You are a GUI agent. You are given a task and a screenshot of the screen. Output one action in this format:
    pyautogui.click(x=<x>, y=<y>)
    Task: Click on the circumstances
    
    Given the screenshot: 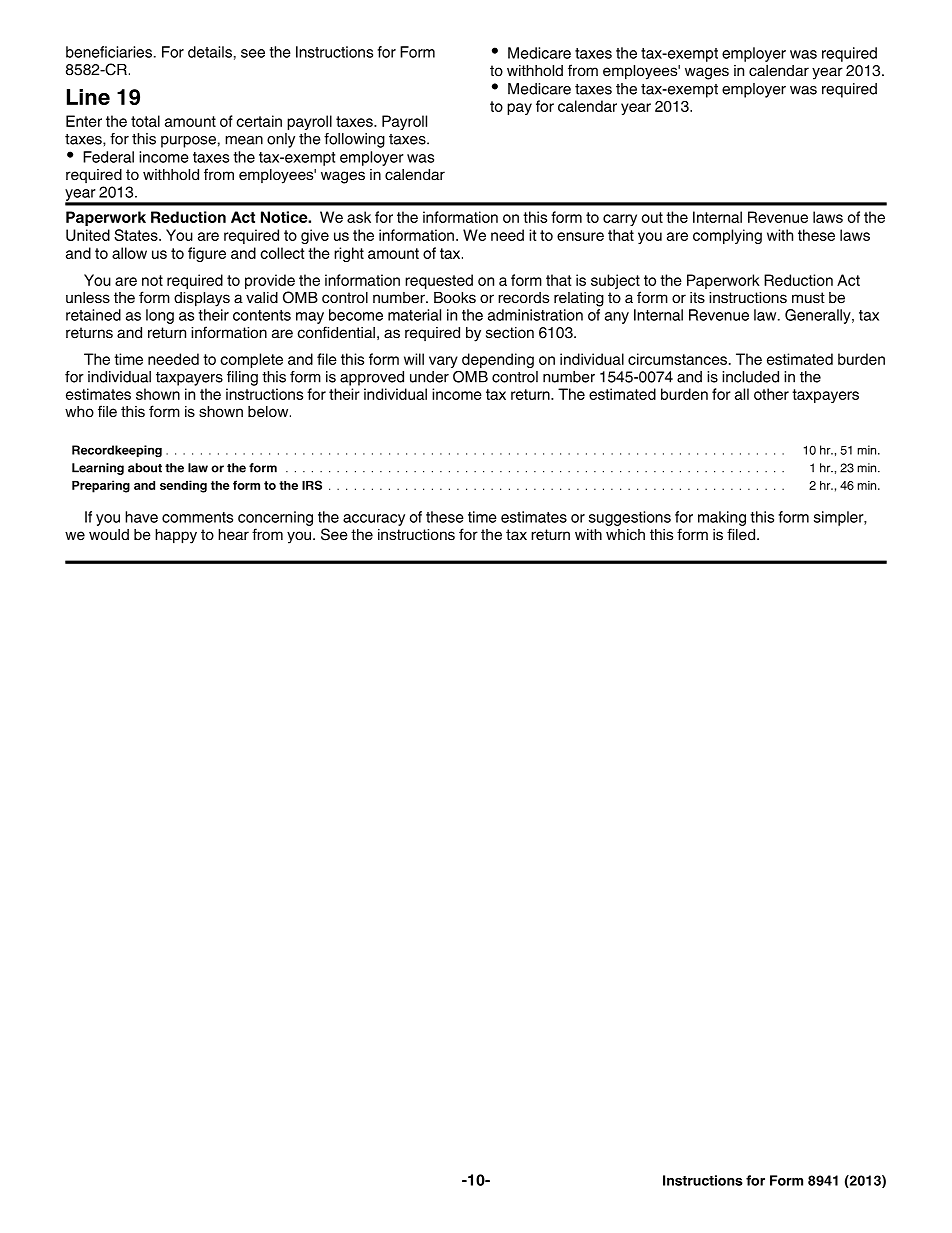 What is the action you would take?
    pyautogui.click(x=677, y=359)
